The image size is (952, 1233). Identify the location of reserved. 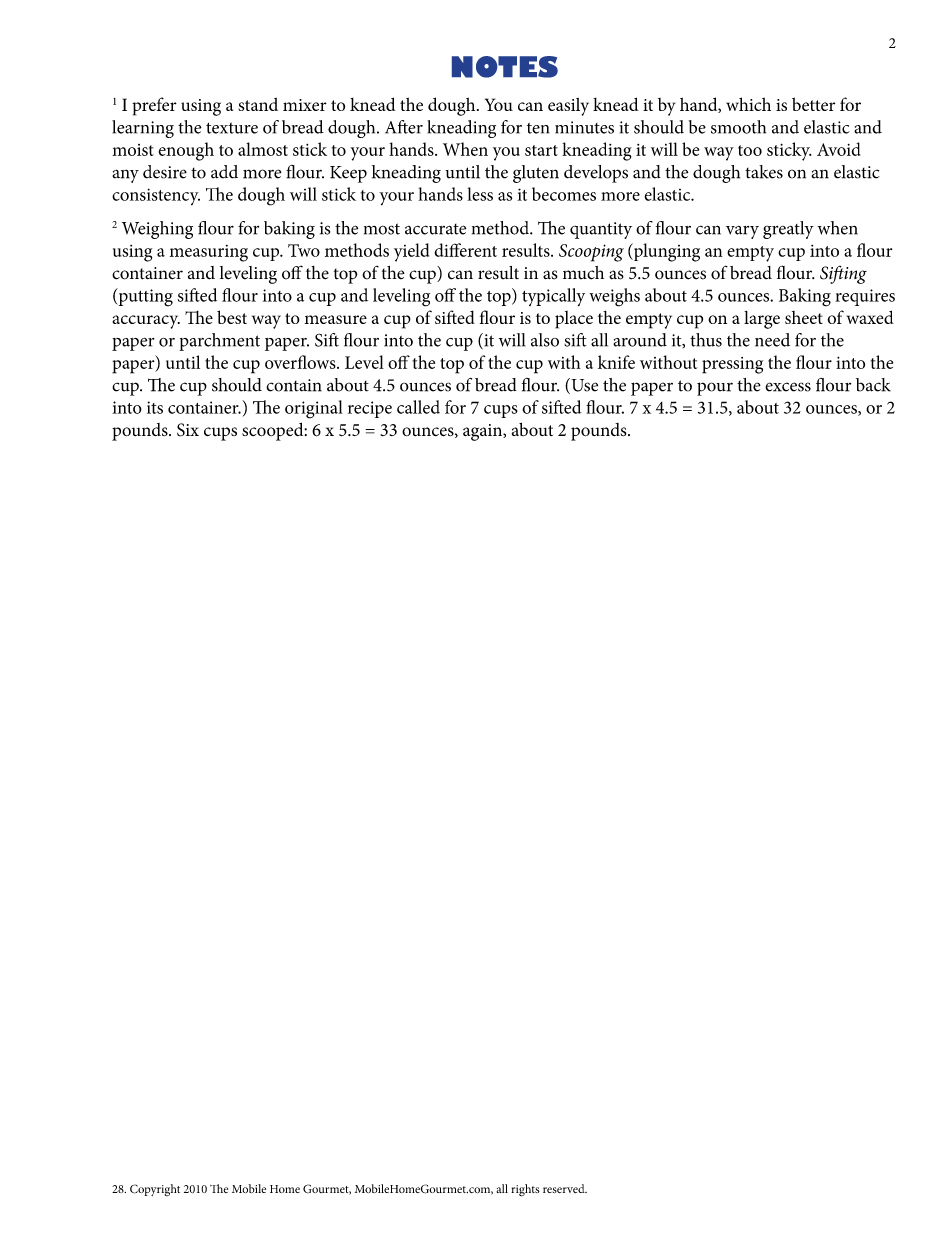
(565, 1188).
